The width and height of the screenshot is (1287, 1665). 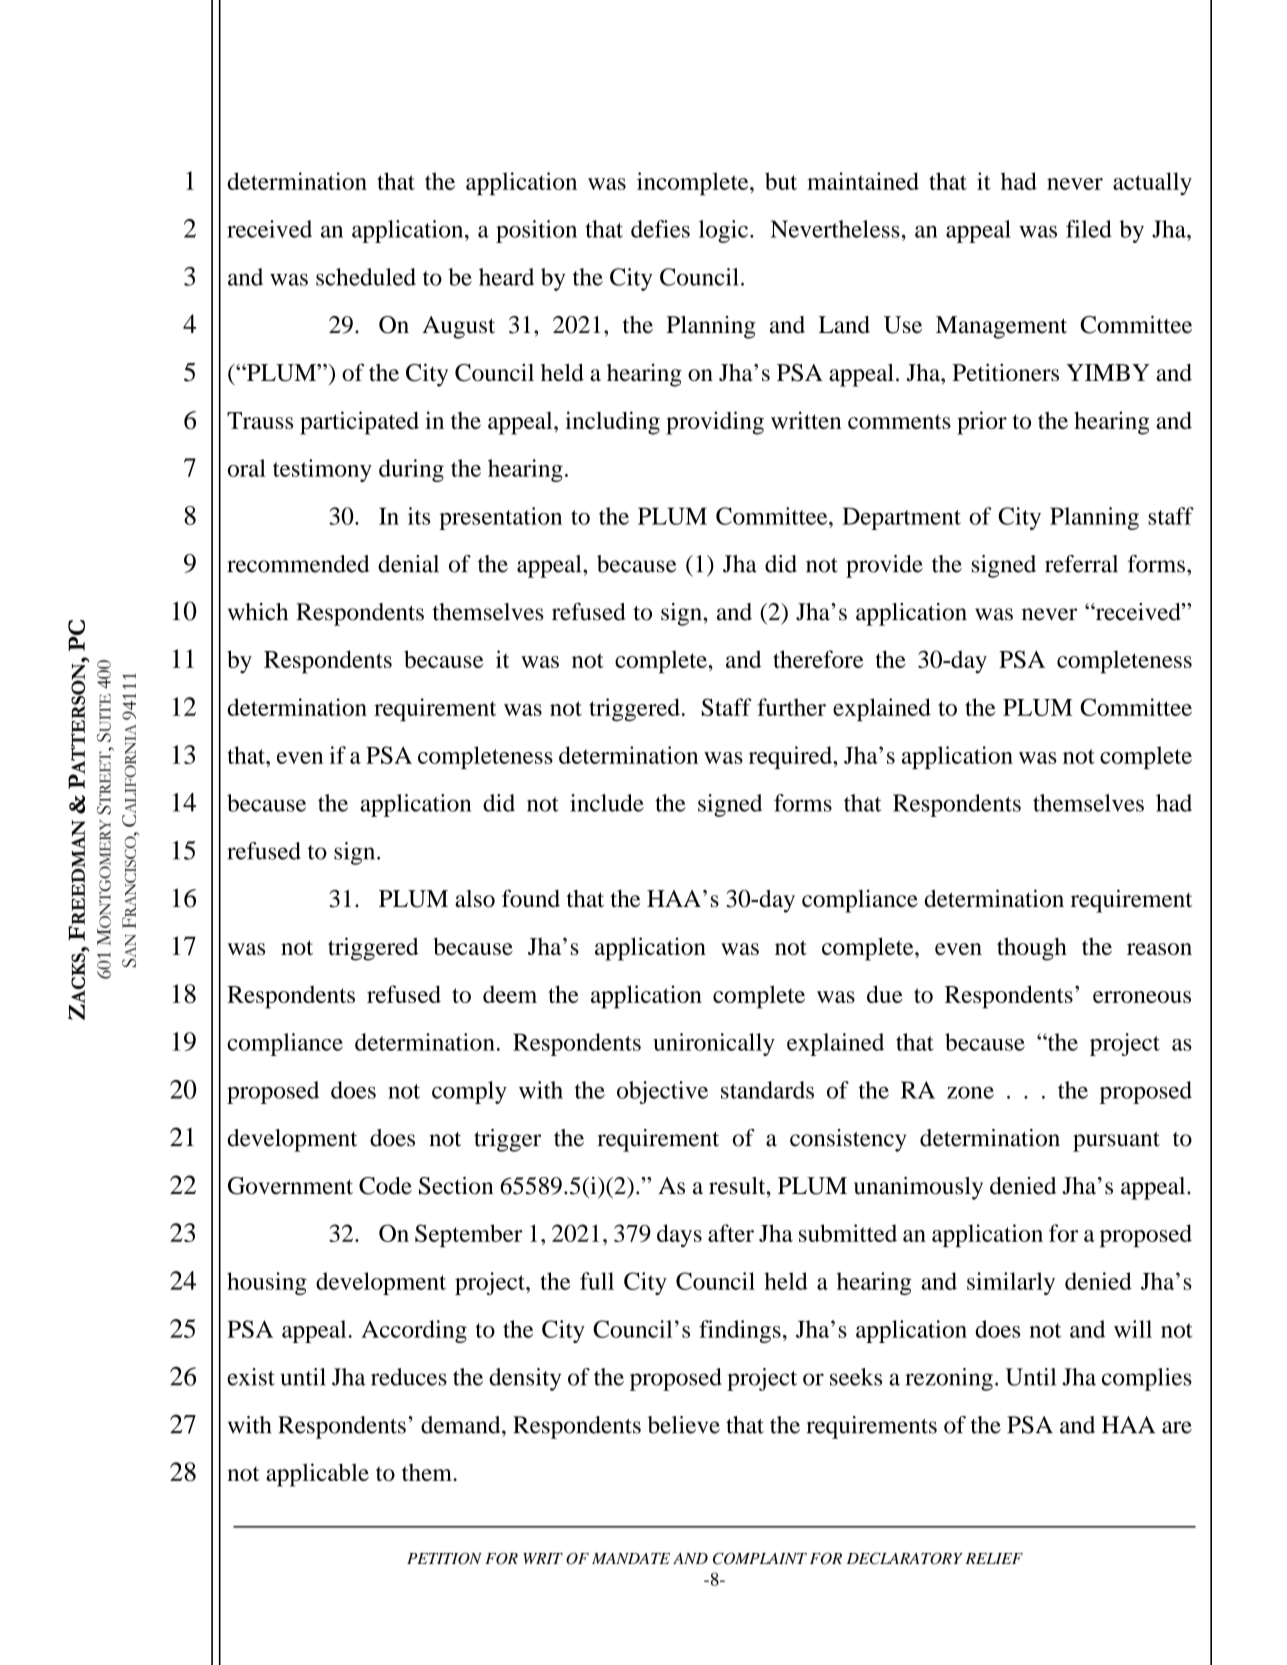 I want to click on COMPLAINT, so click(x=760, y=1558).
